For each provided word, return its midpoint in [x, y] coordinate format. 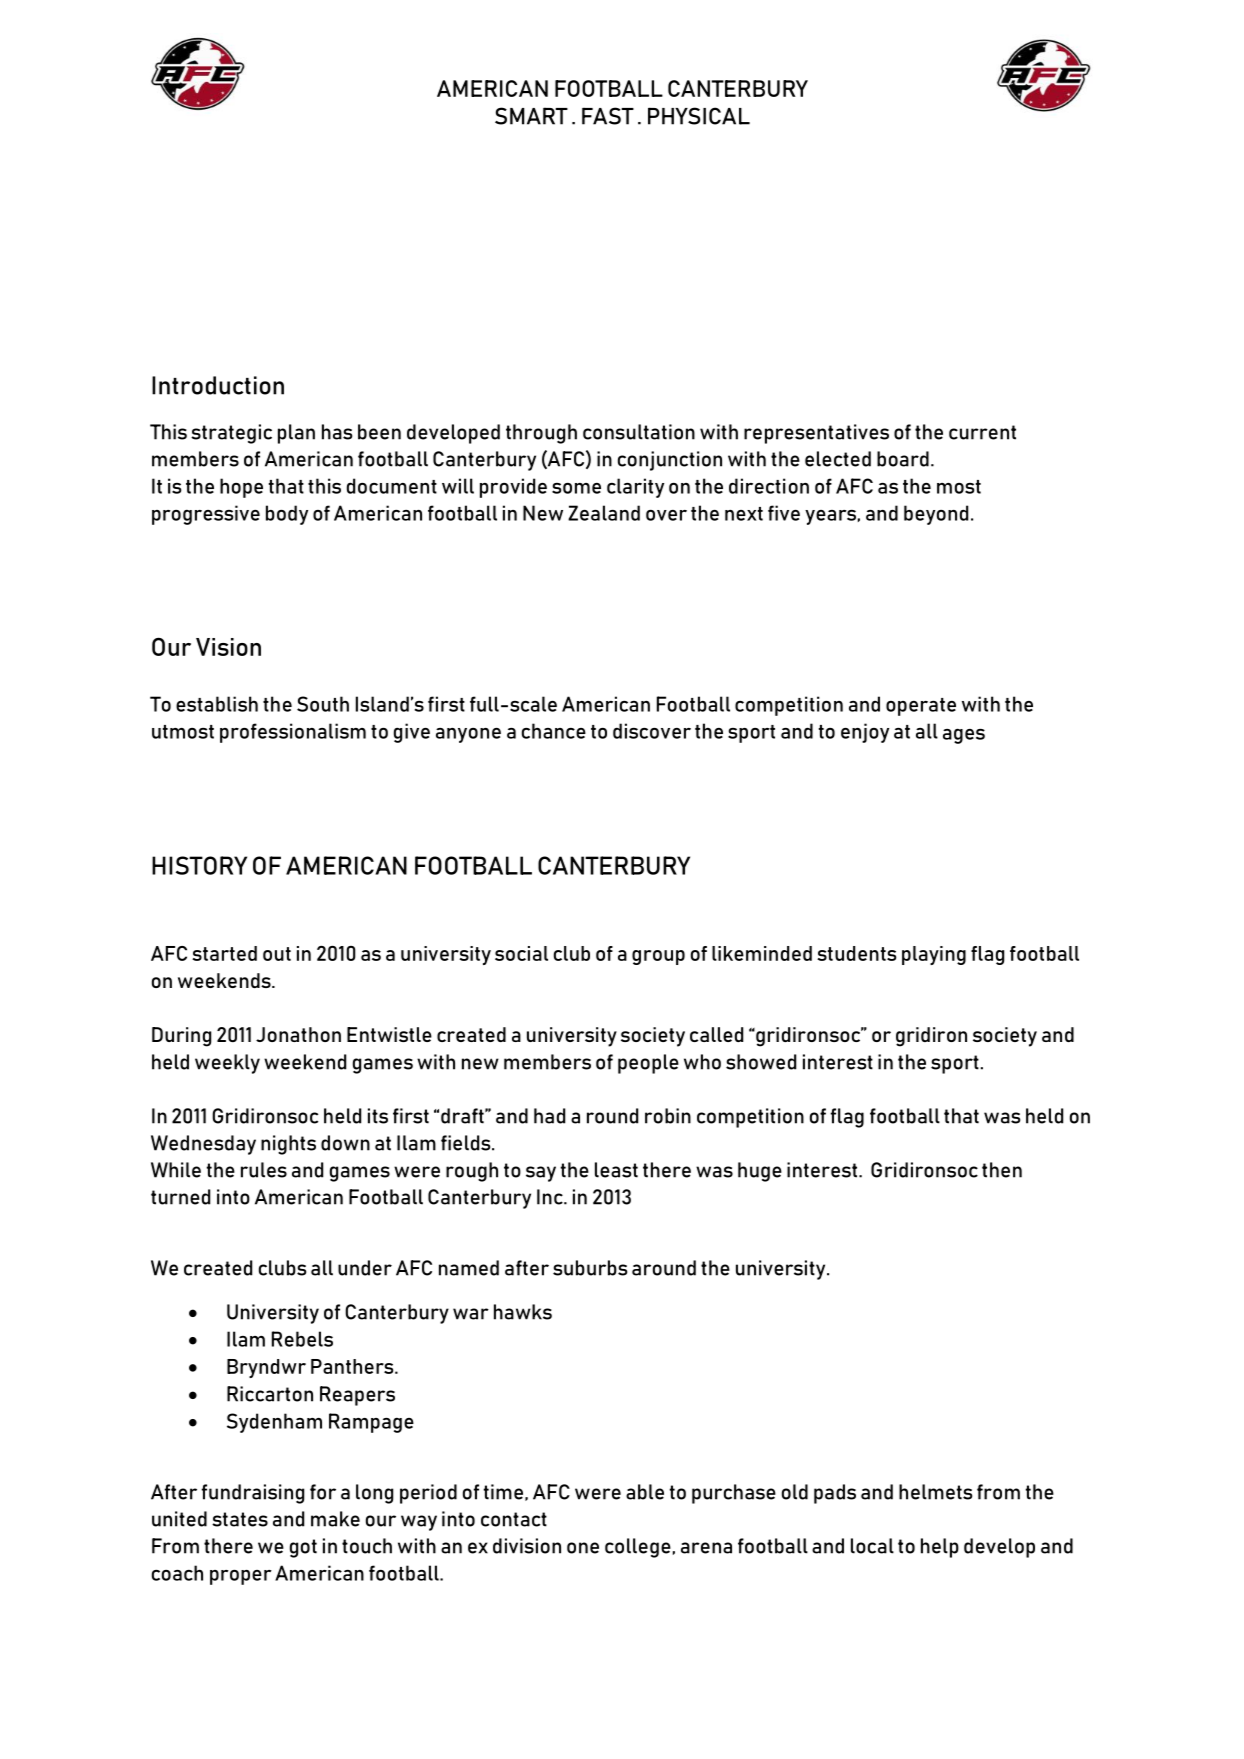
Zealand [604, 513]
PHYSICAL [699, 116]
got [303, 1548]
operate [921, 707]
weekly [227, 1064]
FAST [608, 116]
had [549, 1116]
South [323, 704]
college [638, 1548]
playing [934, 955]
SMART [531, 116]
